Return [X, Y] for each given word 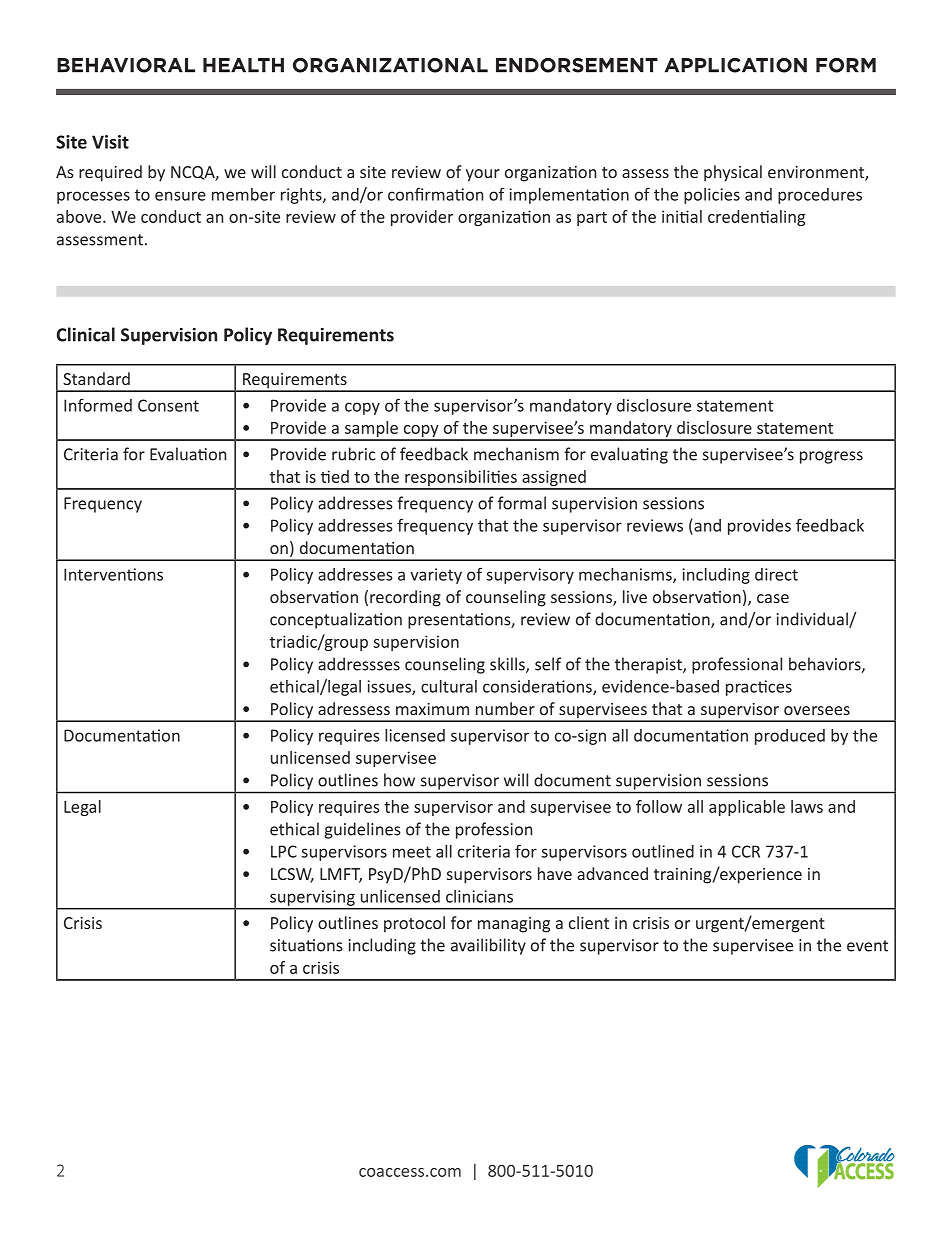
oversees [817, 710]
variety [436, 576]
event [867, 946]
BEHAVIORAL [126, 65]
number [505, 708]
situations [306, 945]
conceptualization [336, 620]
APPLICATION [736, 65]
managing [514, 925]
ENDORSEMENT [577, 65]
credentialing [756, 218]
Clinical [86, 334]
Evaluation [188, 454]
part [592, 219]
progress [831, 457]
